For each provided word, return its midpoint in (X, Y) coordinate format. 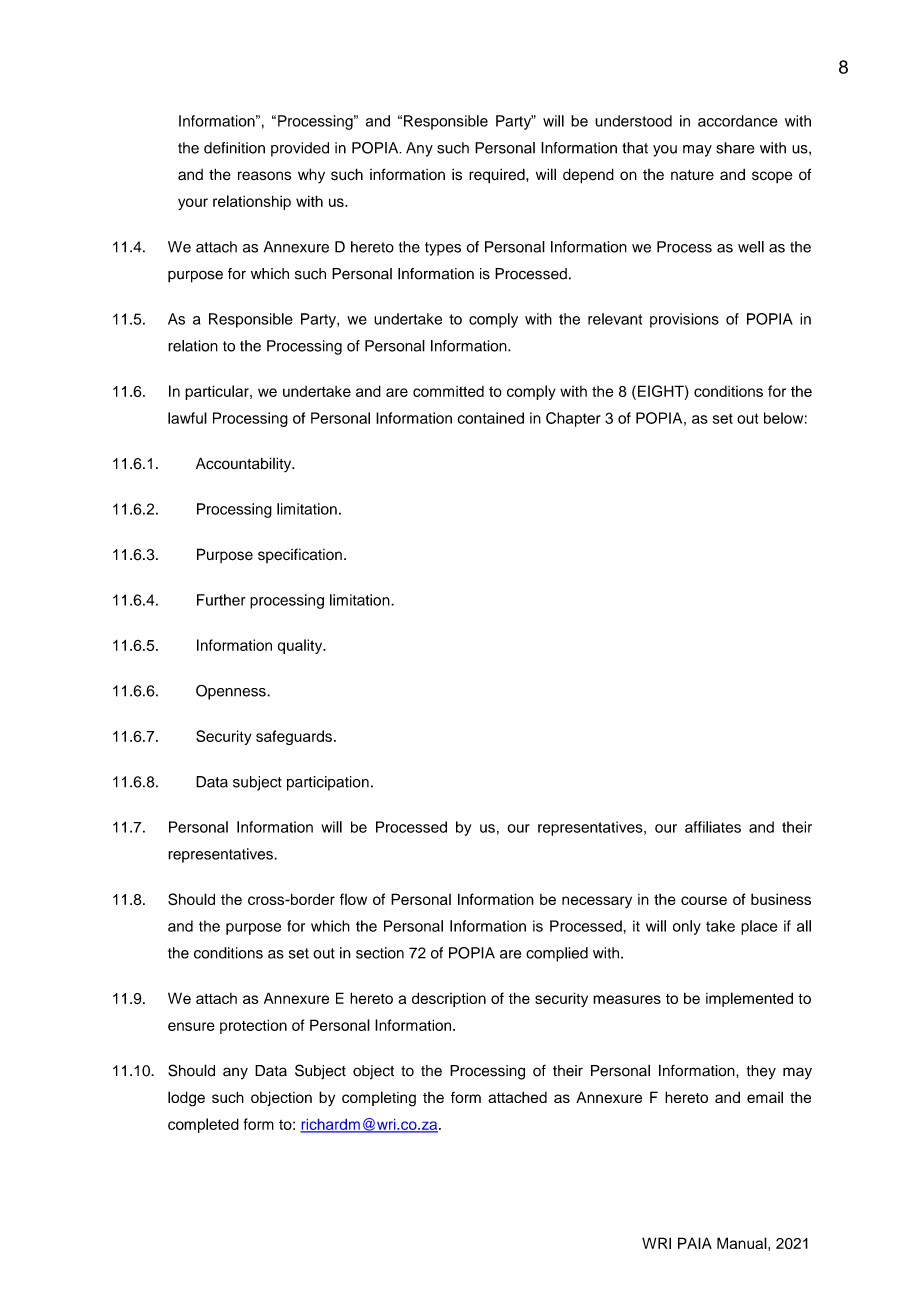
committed (448, 391)
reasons (264, 175)
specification (300, 555)
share (735, 148)
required (498, 175)
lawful (187, 418)
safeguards (294, 737)
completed (203, 1125)
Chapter (573, 419)
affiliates (713, 827)
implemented (749, 999)
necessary (597, 902)
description (449, 999)
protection (253, 1026)
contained (490, 418)
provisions (684, 320)
